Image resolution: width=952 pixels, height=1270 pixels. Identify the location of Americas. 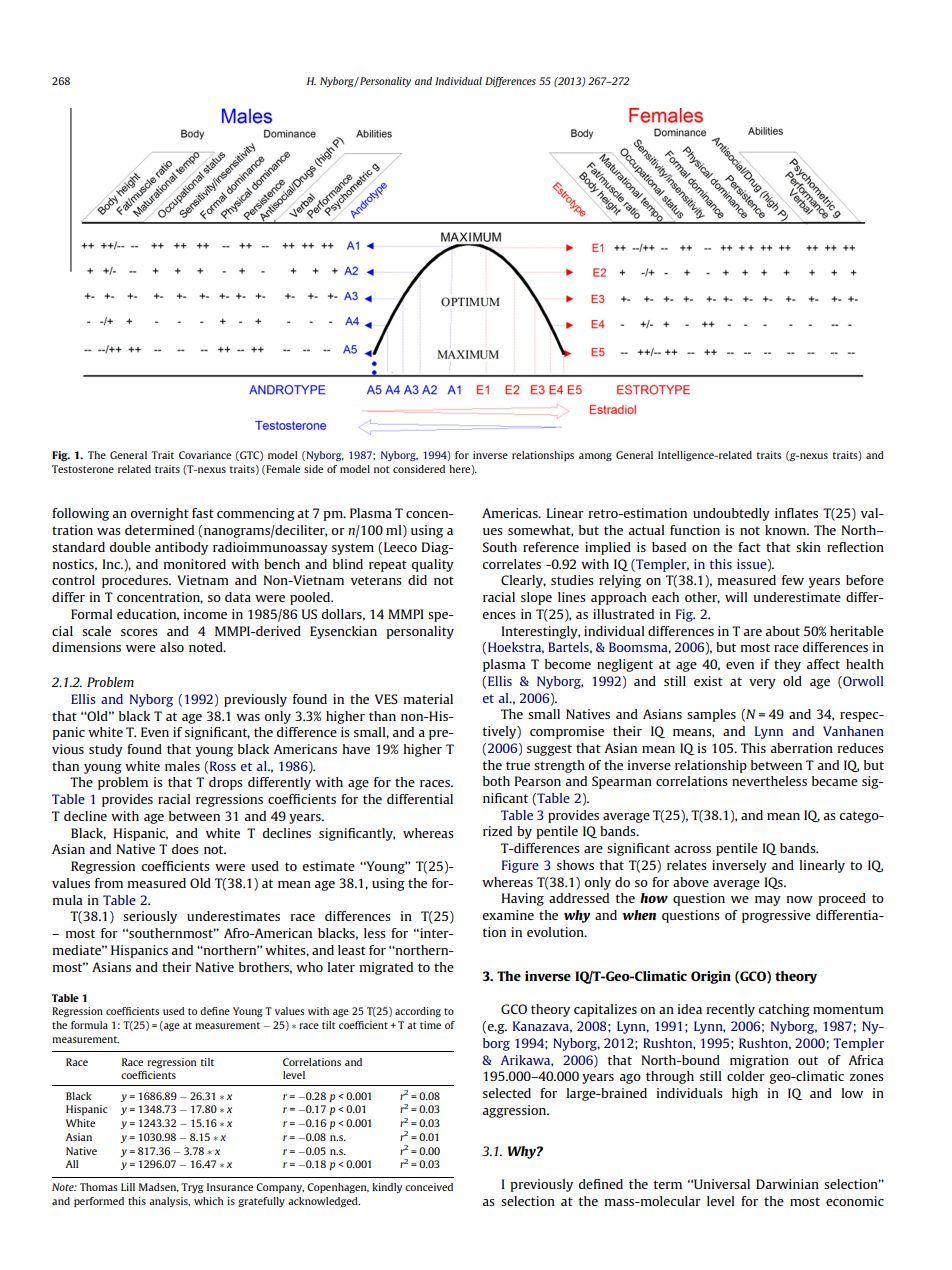
(511, 513).
